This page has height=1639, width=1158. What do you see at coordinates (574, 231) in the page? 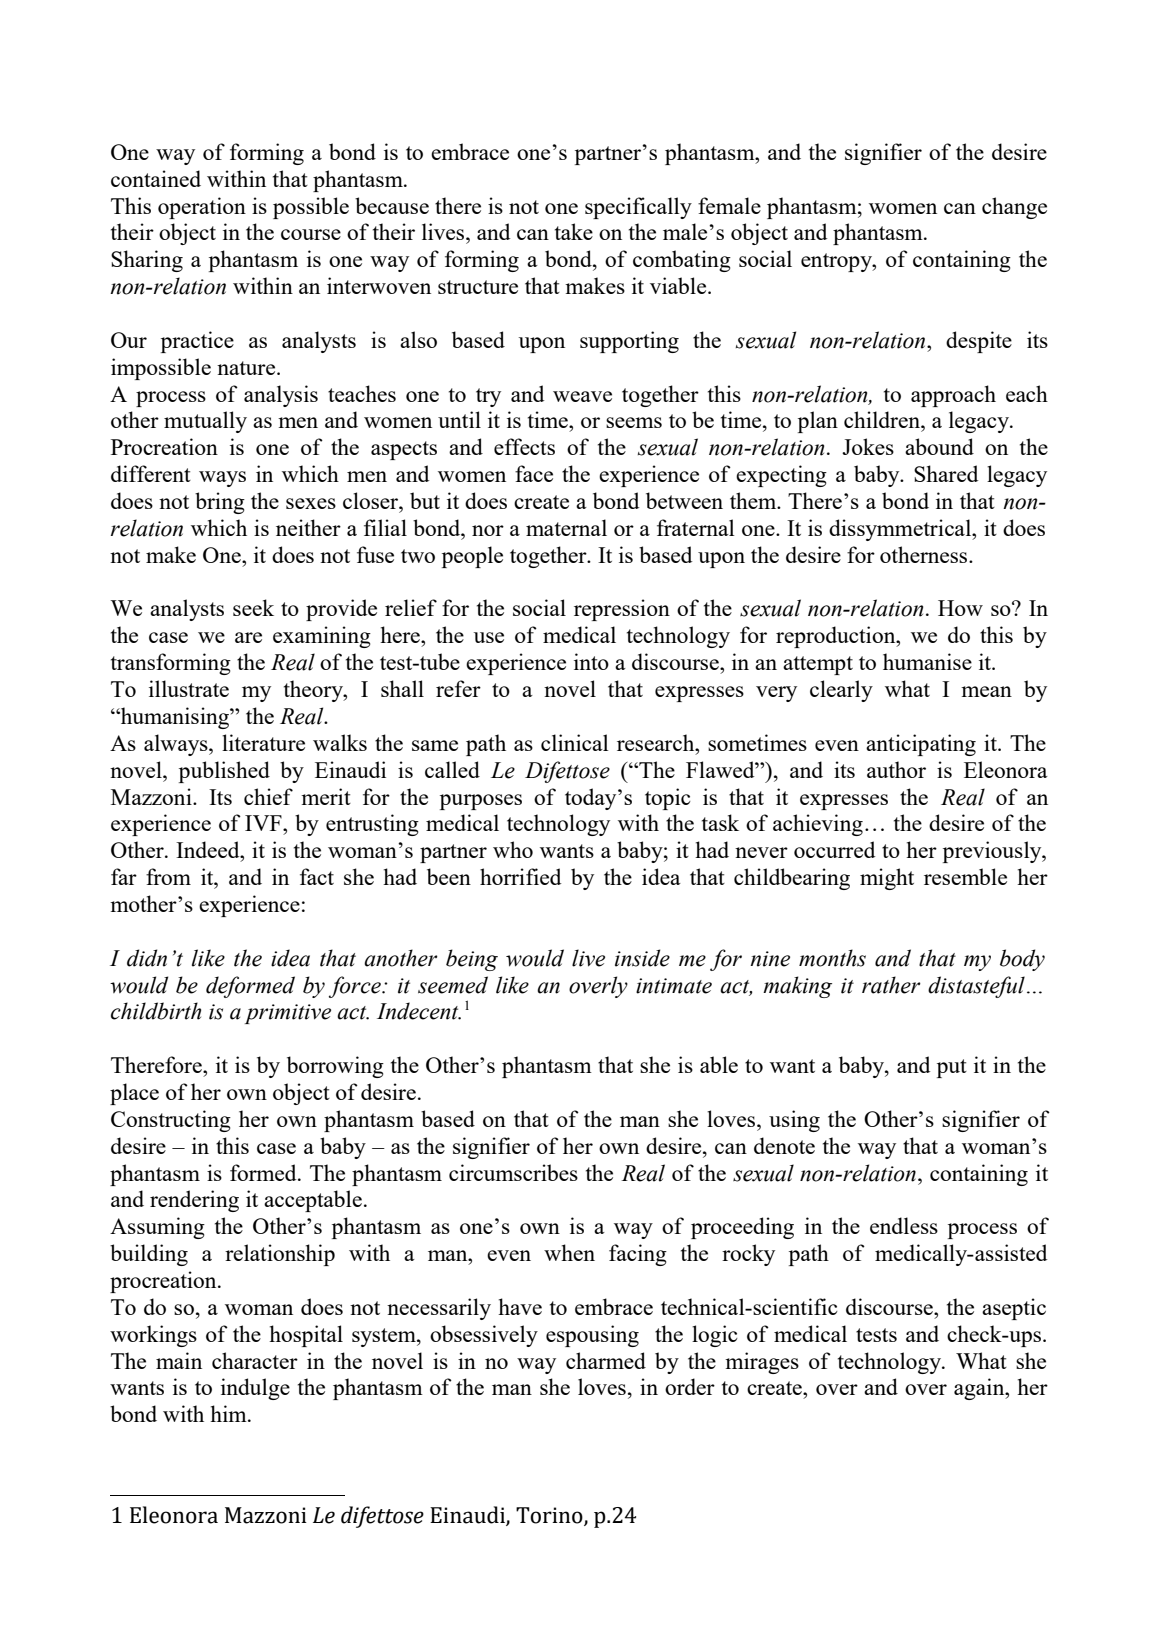
I see `take` at bounding box center [574, 231].
